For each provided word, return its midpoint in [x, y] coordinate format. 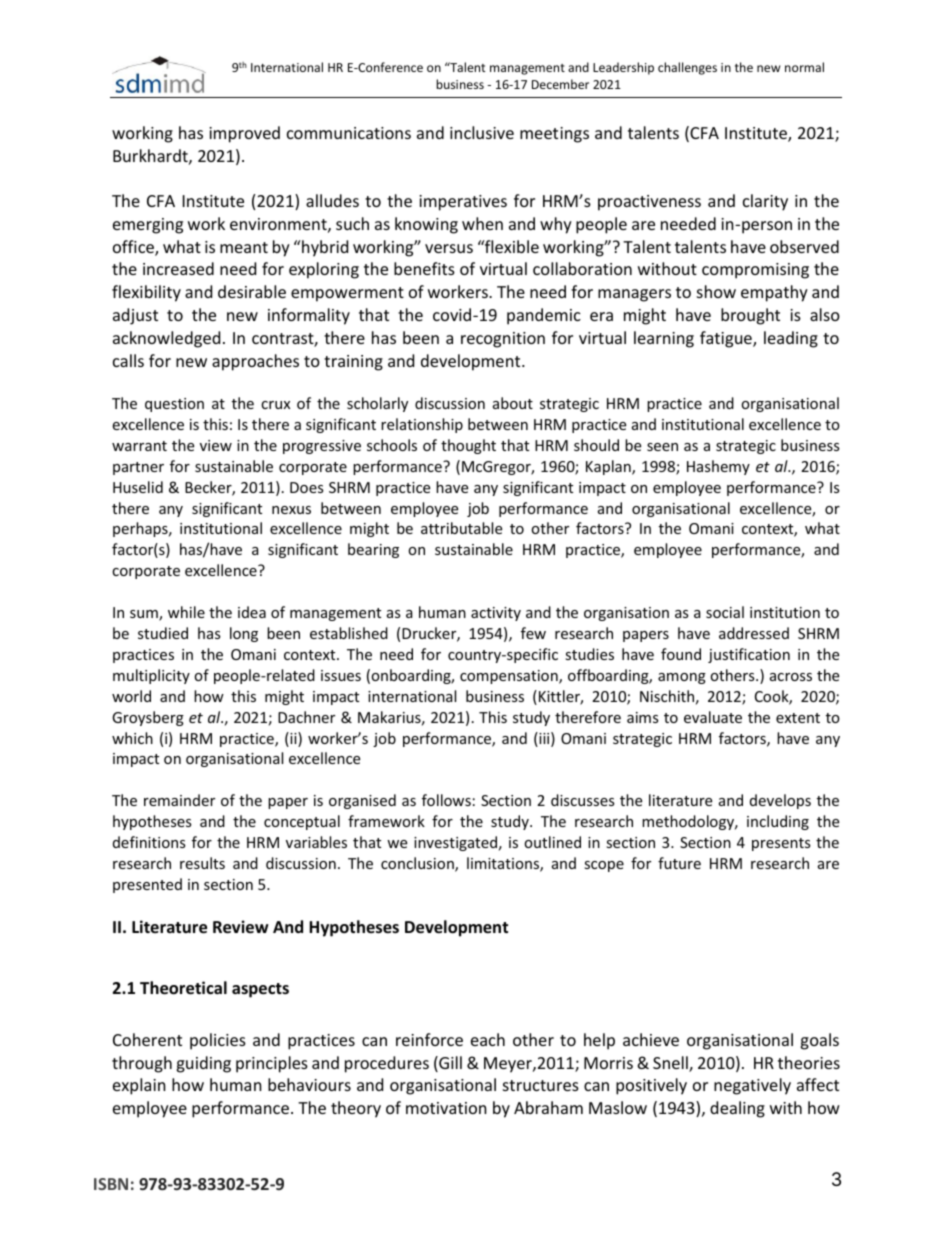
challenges [687, 68]
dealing [737, 1109]
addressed [754, 633]
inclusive [482, 132]
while [186, 612]
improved [244, 134]
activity [496, 614]
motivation [446, 1108]
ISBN [111, 1184]
